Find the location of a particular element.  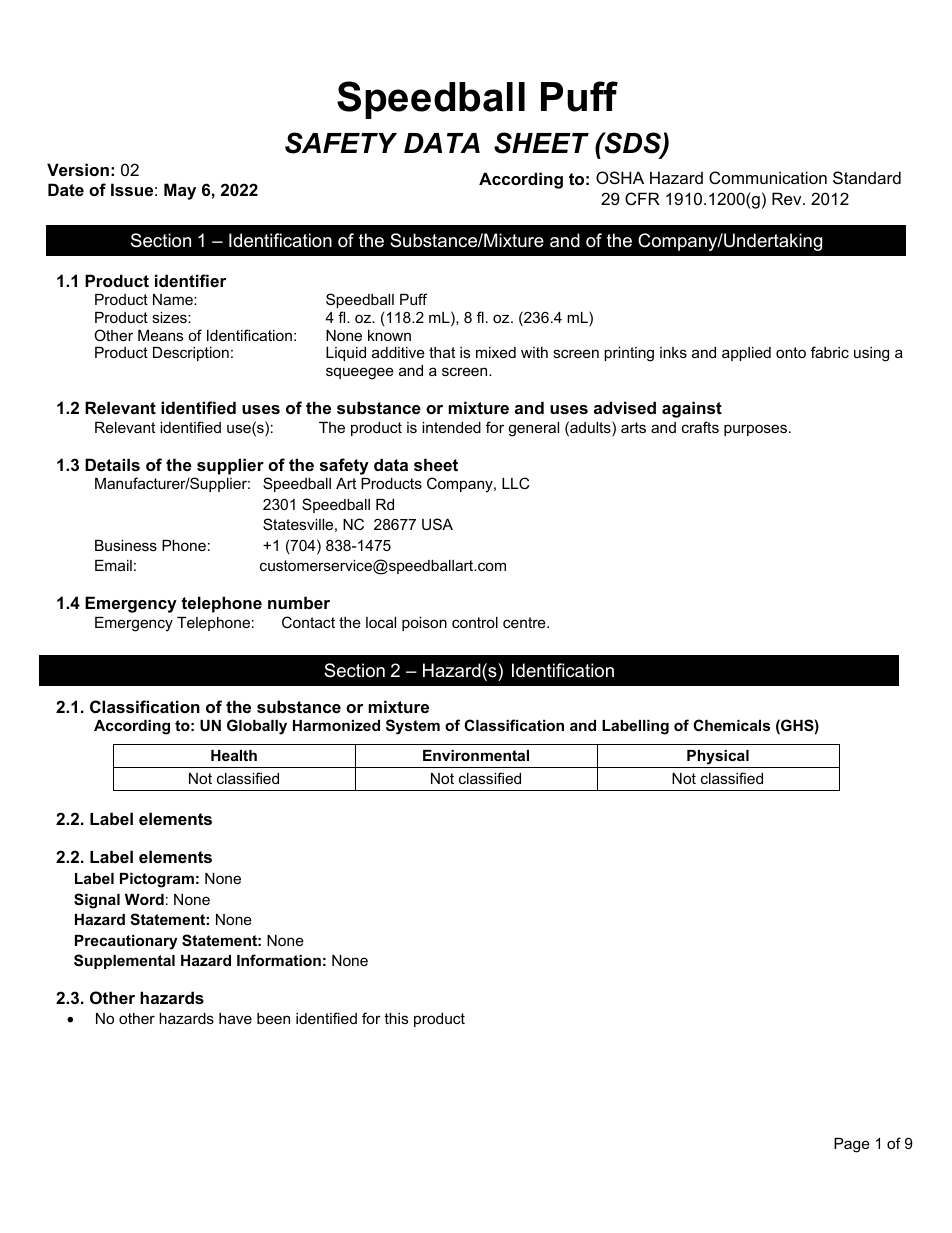

have is located at coordinates (235, 1018).
